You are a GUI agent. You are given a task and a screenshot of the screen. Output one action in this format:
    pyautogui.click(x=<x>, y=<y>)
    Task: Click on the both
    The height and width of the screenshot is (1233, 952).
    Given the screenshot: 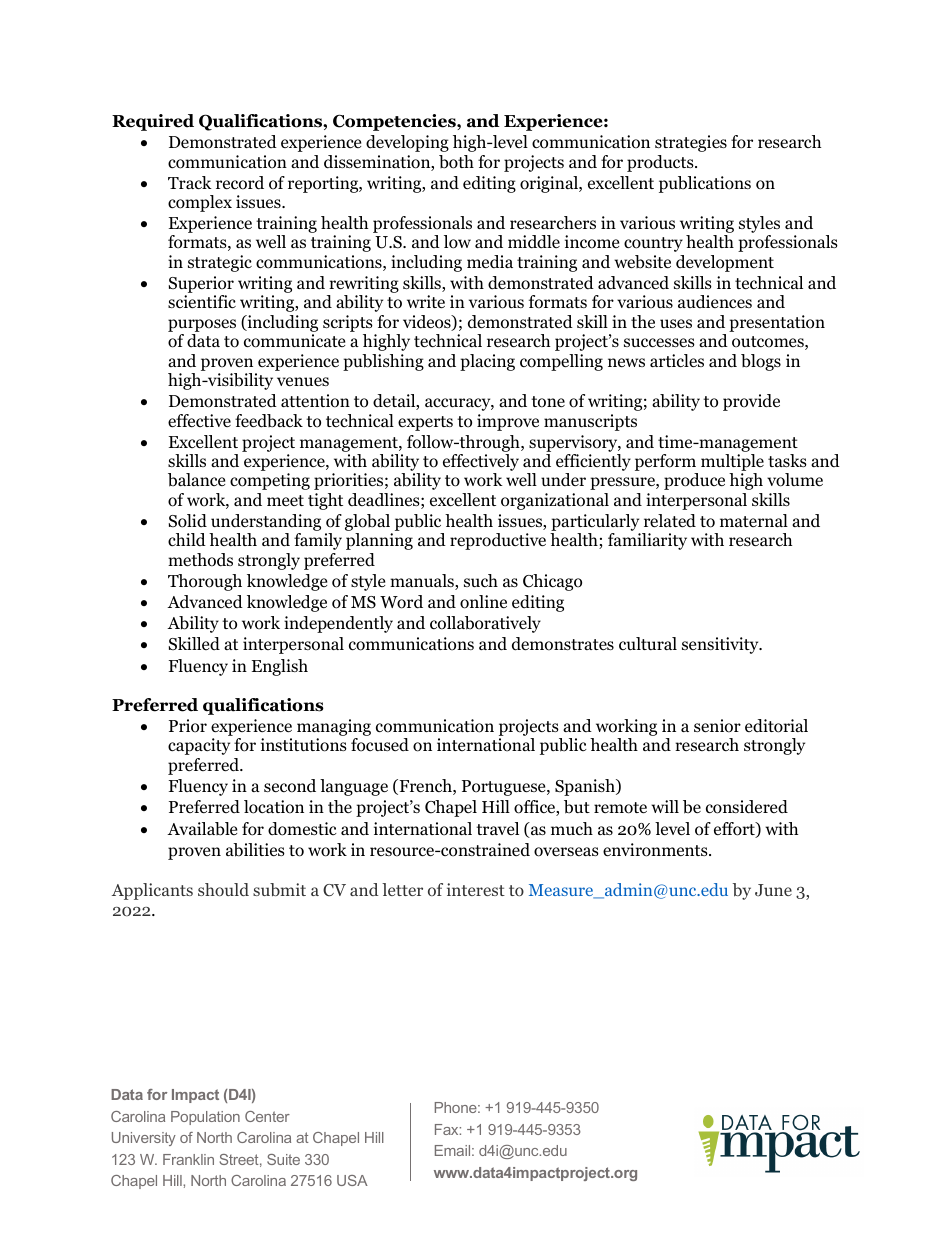 What is the action you would take?
    pyautogui.click(x=456, y=162)
